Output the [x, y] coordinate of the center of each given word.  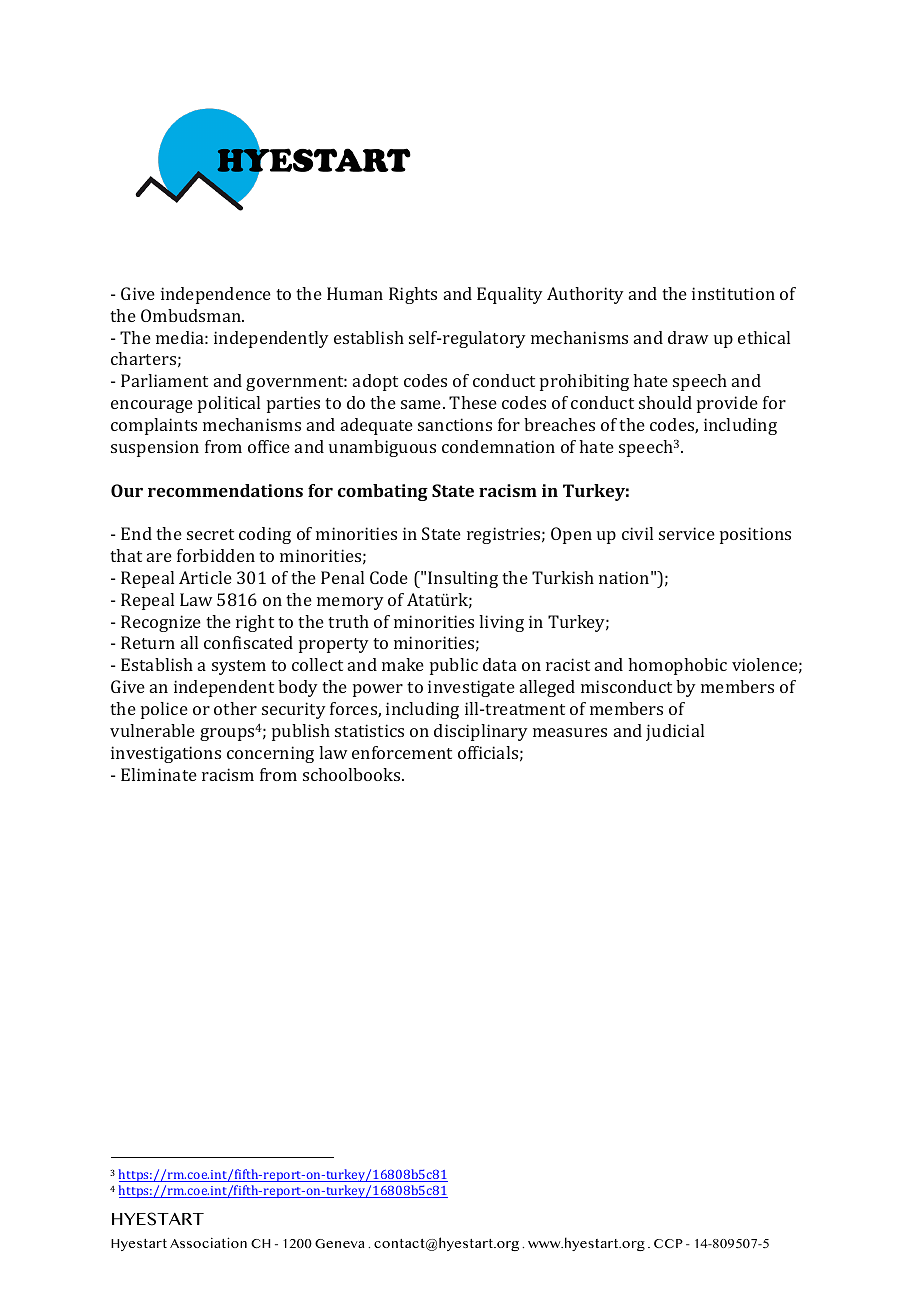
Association [208, 1242]
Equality [510, 295]
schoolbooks [353, 774]
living [501, 623]
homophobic [677, 666]
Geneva [339, 1243]
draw [688, 337]
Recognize [161, 623]
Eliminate [159, 774]
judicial [675, 732]
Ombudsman [192, 315]
